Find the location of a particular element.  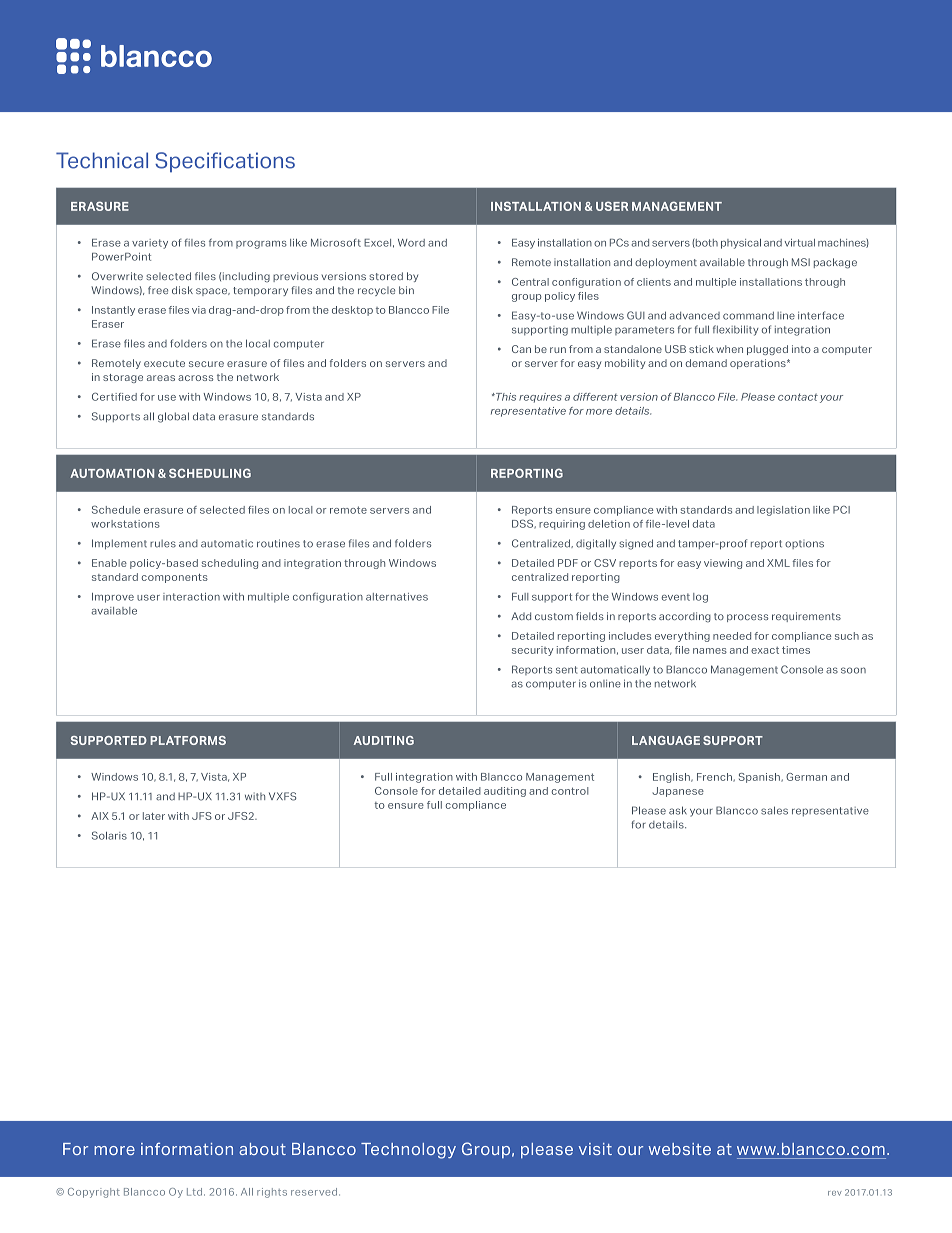

PLATFORMS is located at coordinates (188, 740).
